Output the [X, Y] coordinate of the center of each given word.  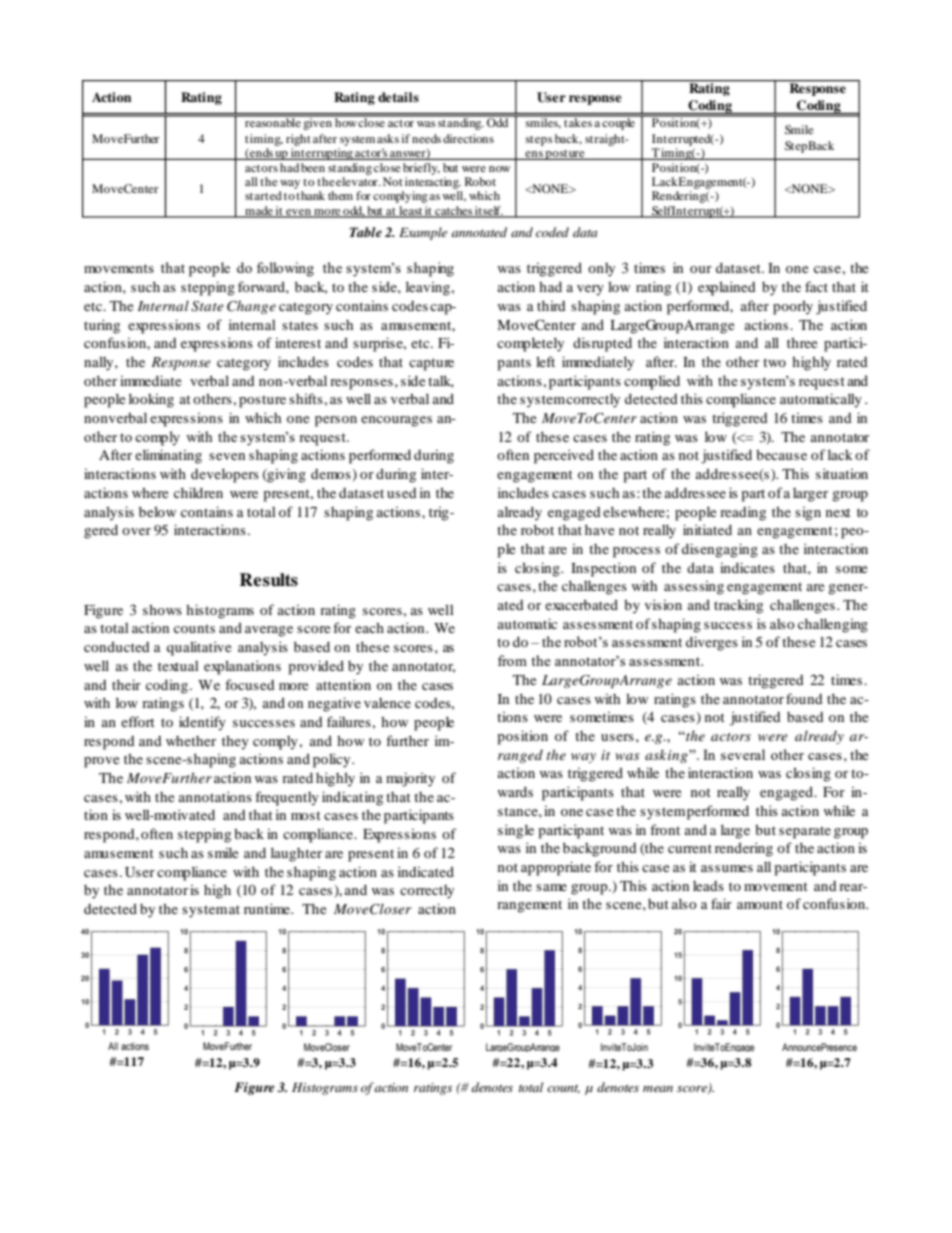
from [512, 660]
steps [539, 141]
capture [431, 364]
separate [805, 832]
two [774, 362]
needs [426, 138]
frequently [287, 798]
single [516, 831]
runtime [268, 908]
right [298, 140]
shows [162, 609]
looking [151, 400]
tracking [738, 606]
